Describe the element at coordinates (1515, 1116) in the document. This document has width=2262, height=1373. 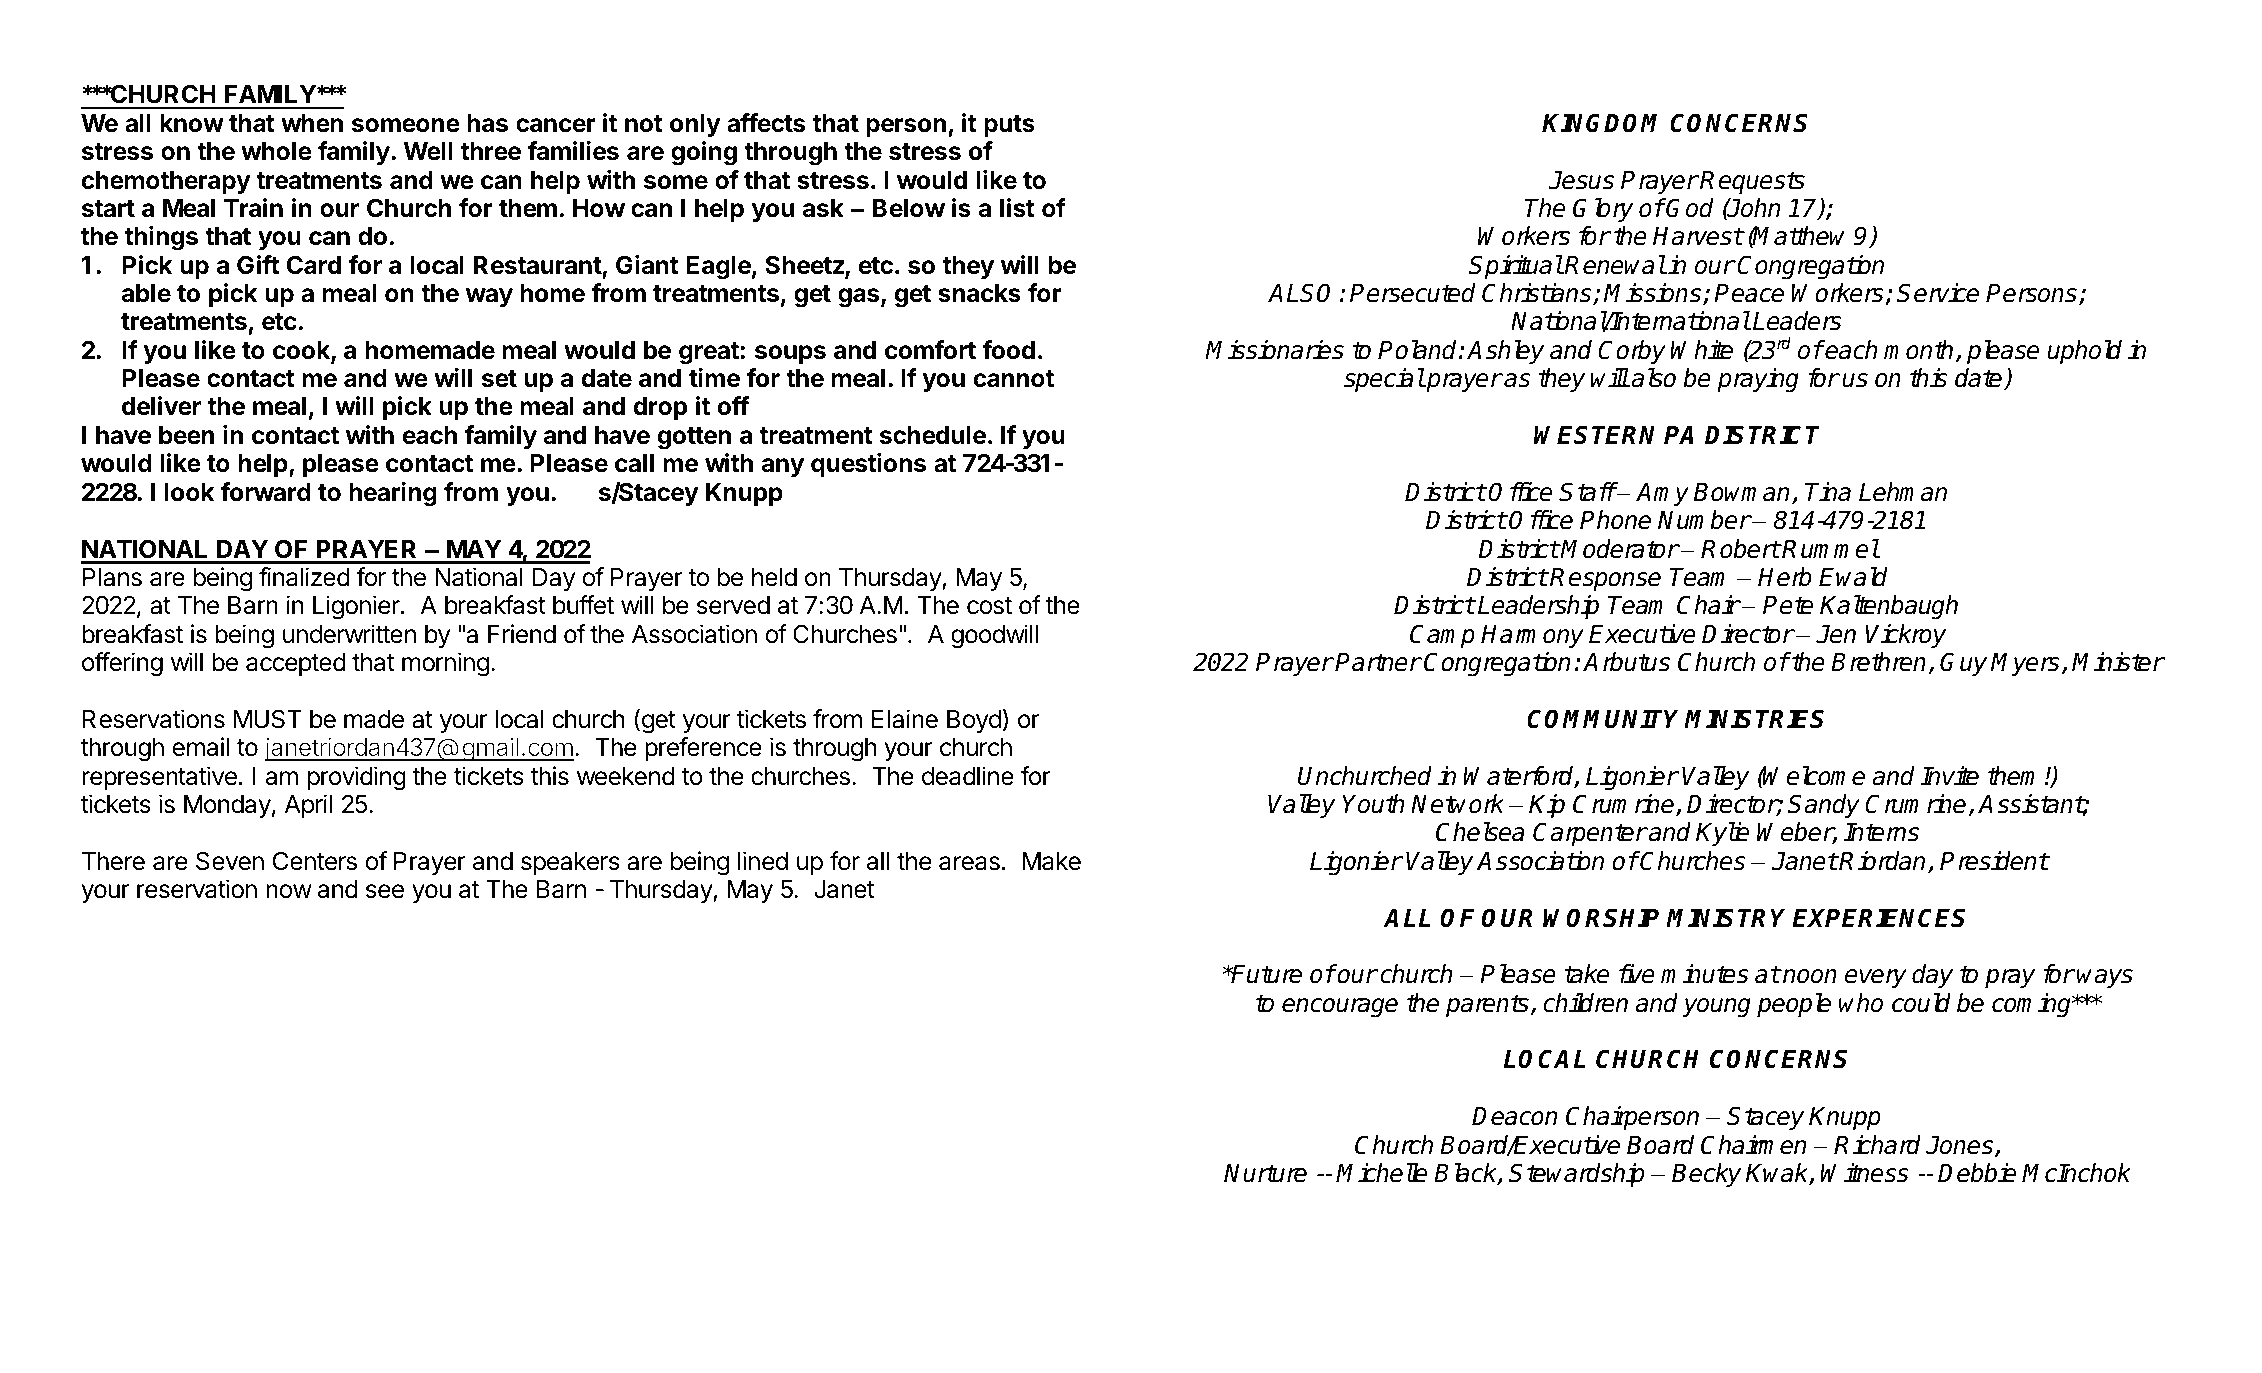
I see `Deacon` at that location.
